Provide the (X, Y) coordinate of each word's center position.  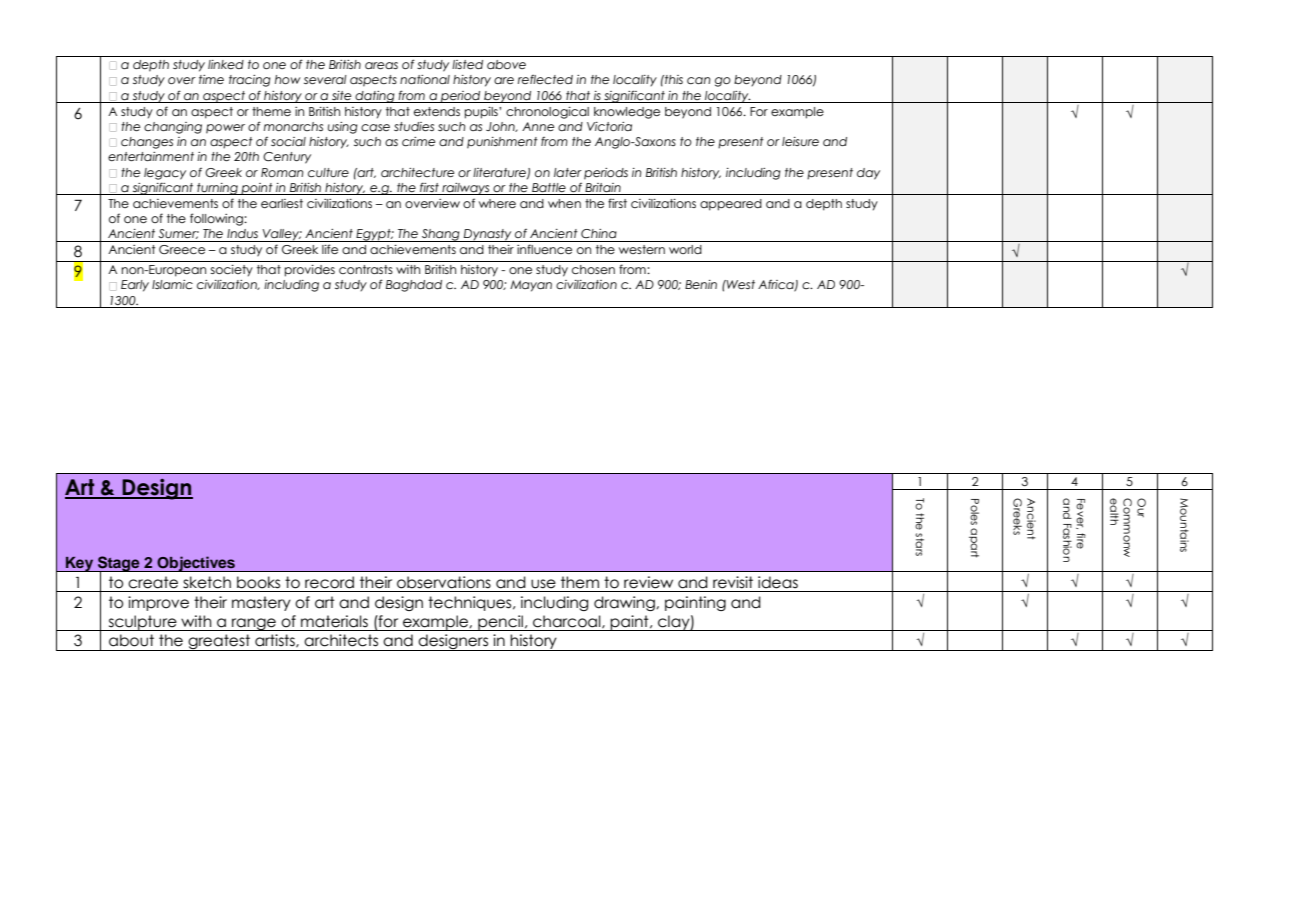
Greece (182, 249)
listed (467, 64)
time (211, 79)
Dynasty (488, 235)
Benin (701, 284)
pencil (500, 623)
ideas (778, 582)
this (673, 79)
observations (444, 582)
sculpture (142, 623)
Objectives (196, 564)
